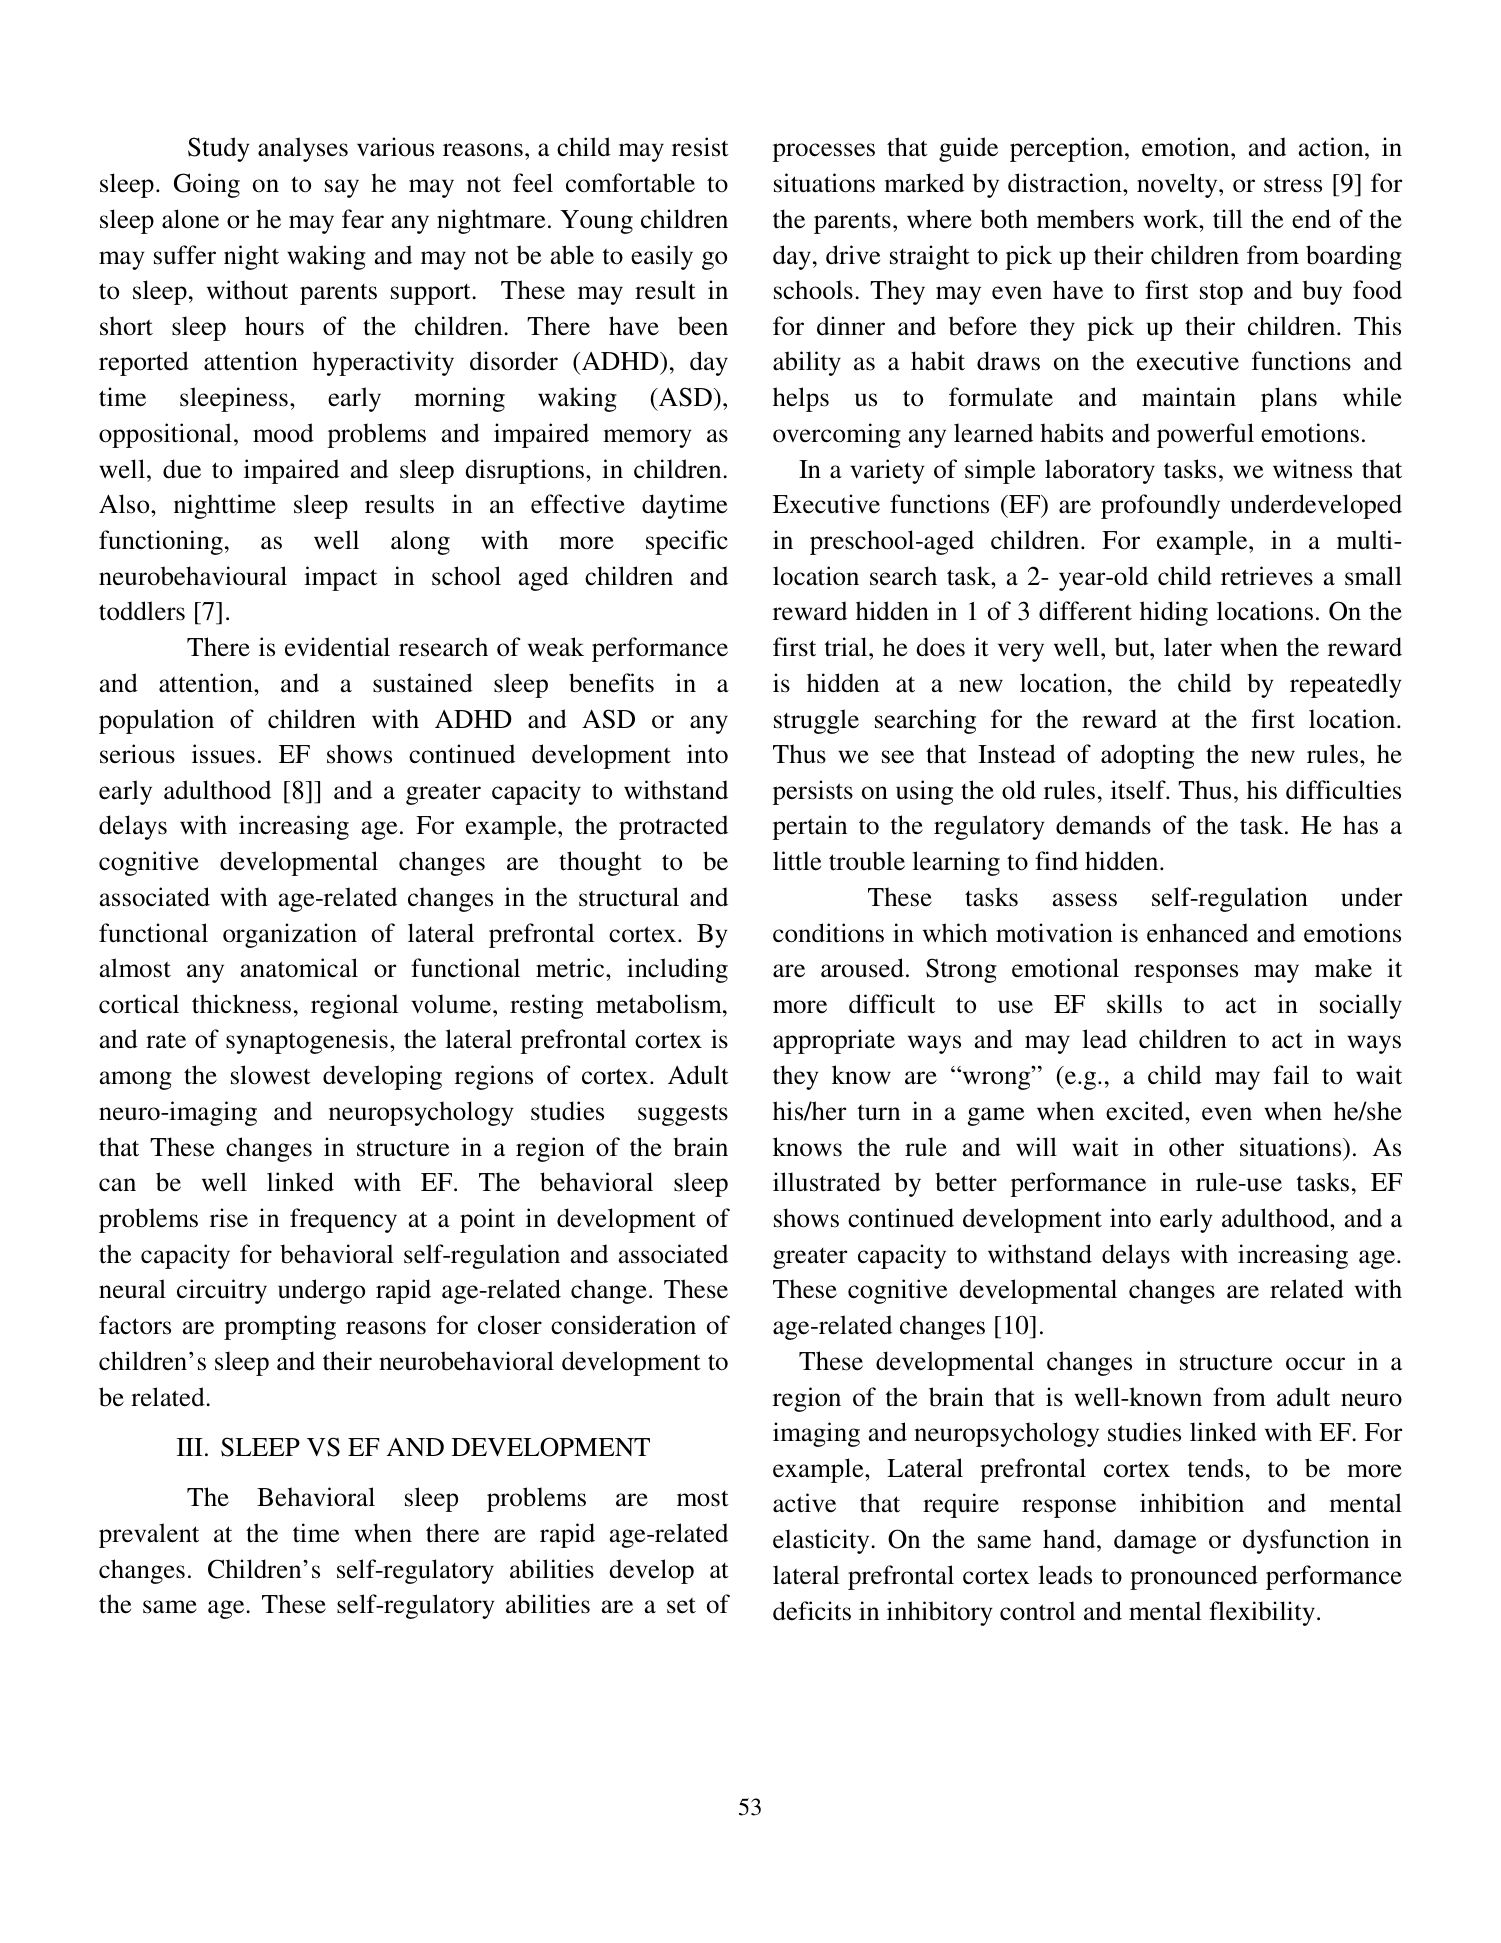 The height and width of the screenshot is (1943, 1501). What do you see at coordinates (1147, 756) in the screenshot?
I see `adopting` at bounding box center [1147, 756].
